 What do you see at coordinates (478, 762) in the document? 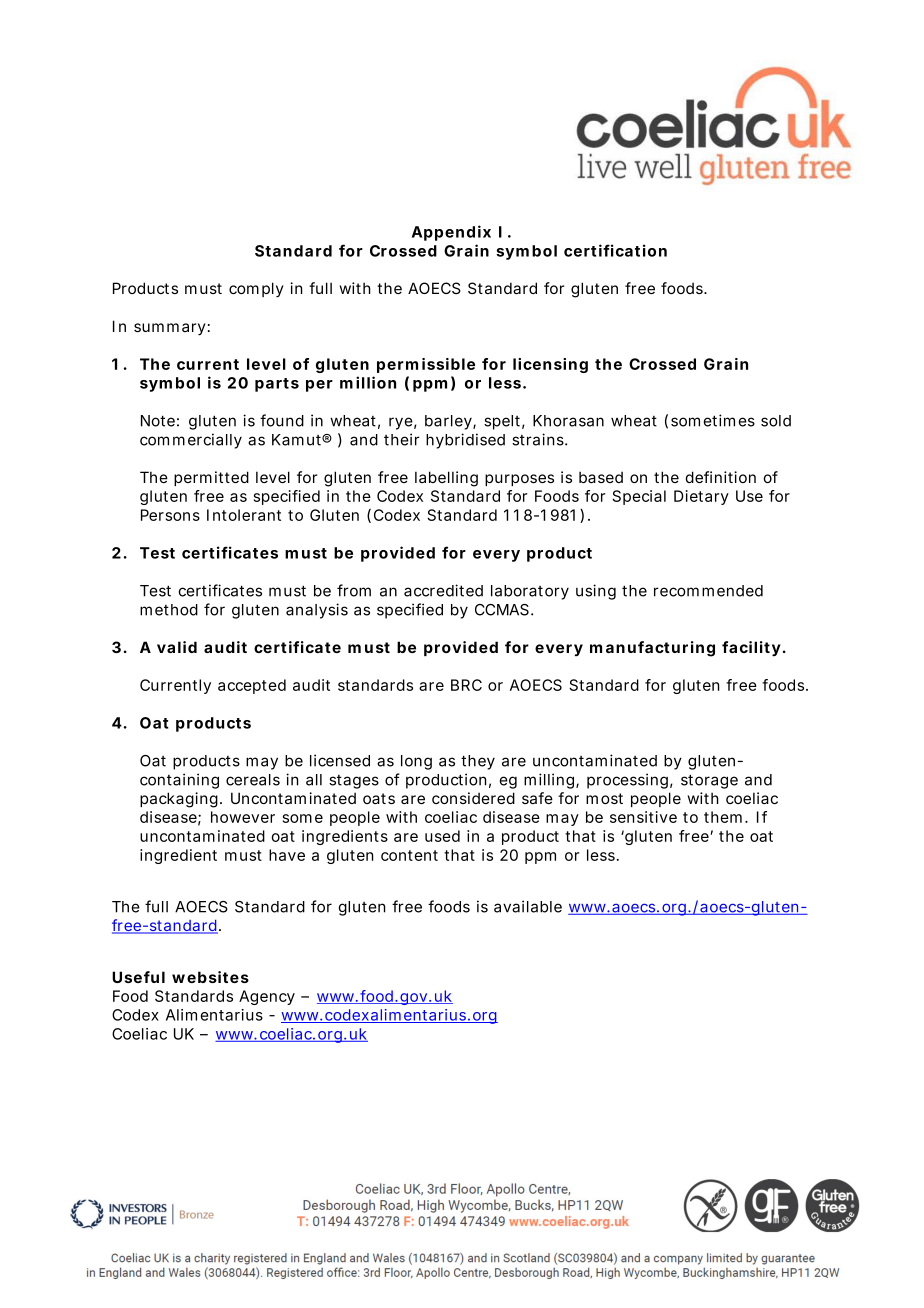
I see `they` at bounding box center [478, 762].
